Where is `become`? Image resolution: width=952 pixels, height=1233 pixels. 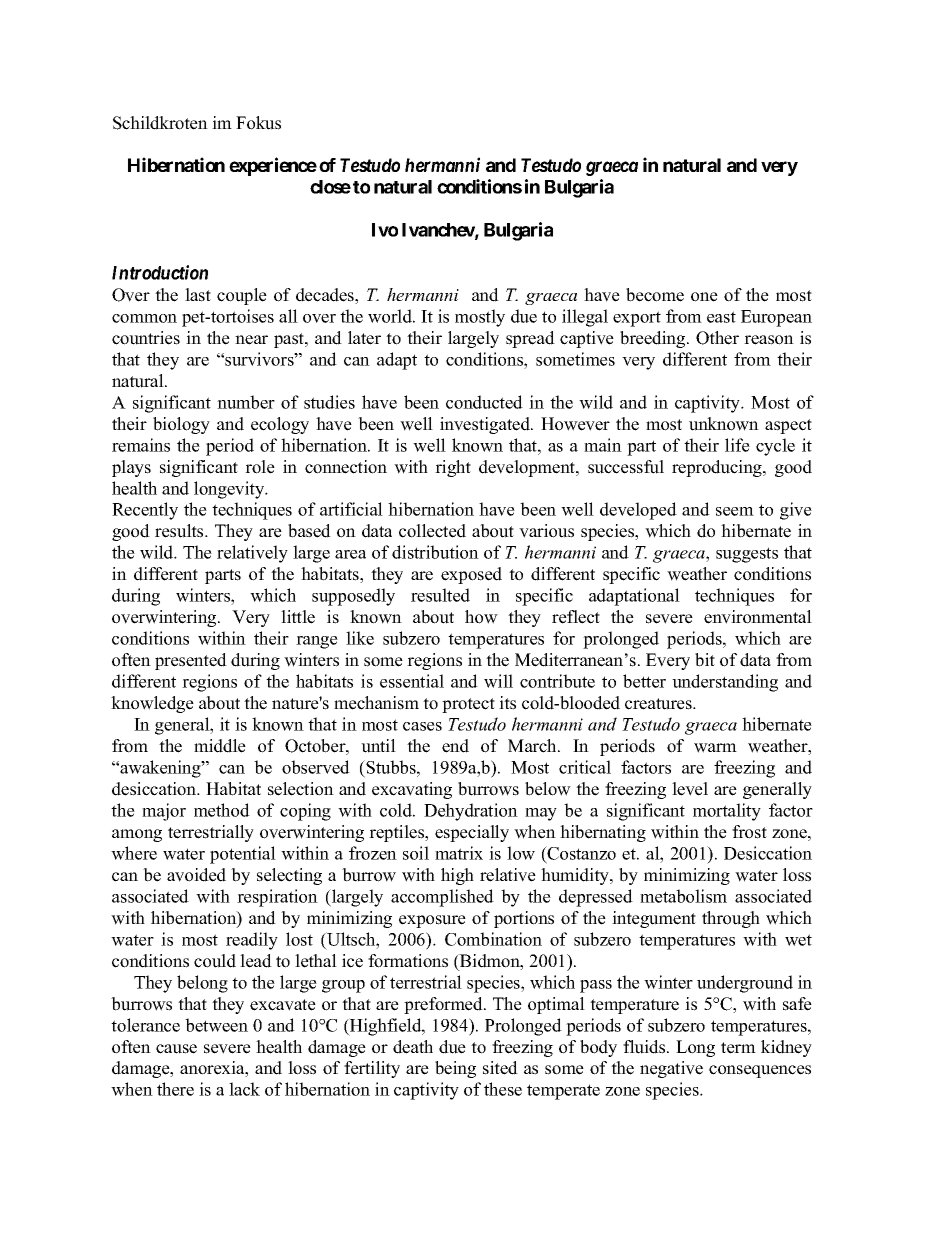 become is located at coordinates (655, 295).
